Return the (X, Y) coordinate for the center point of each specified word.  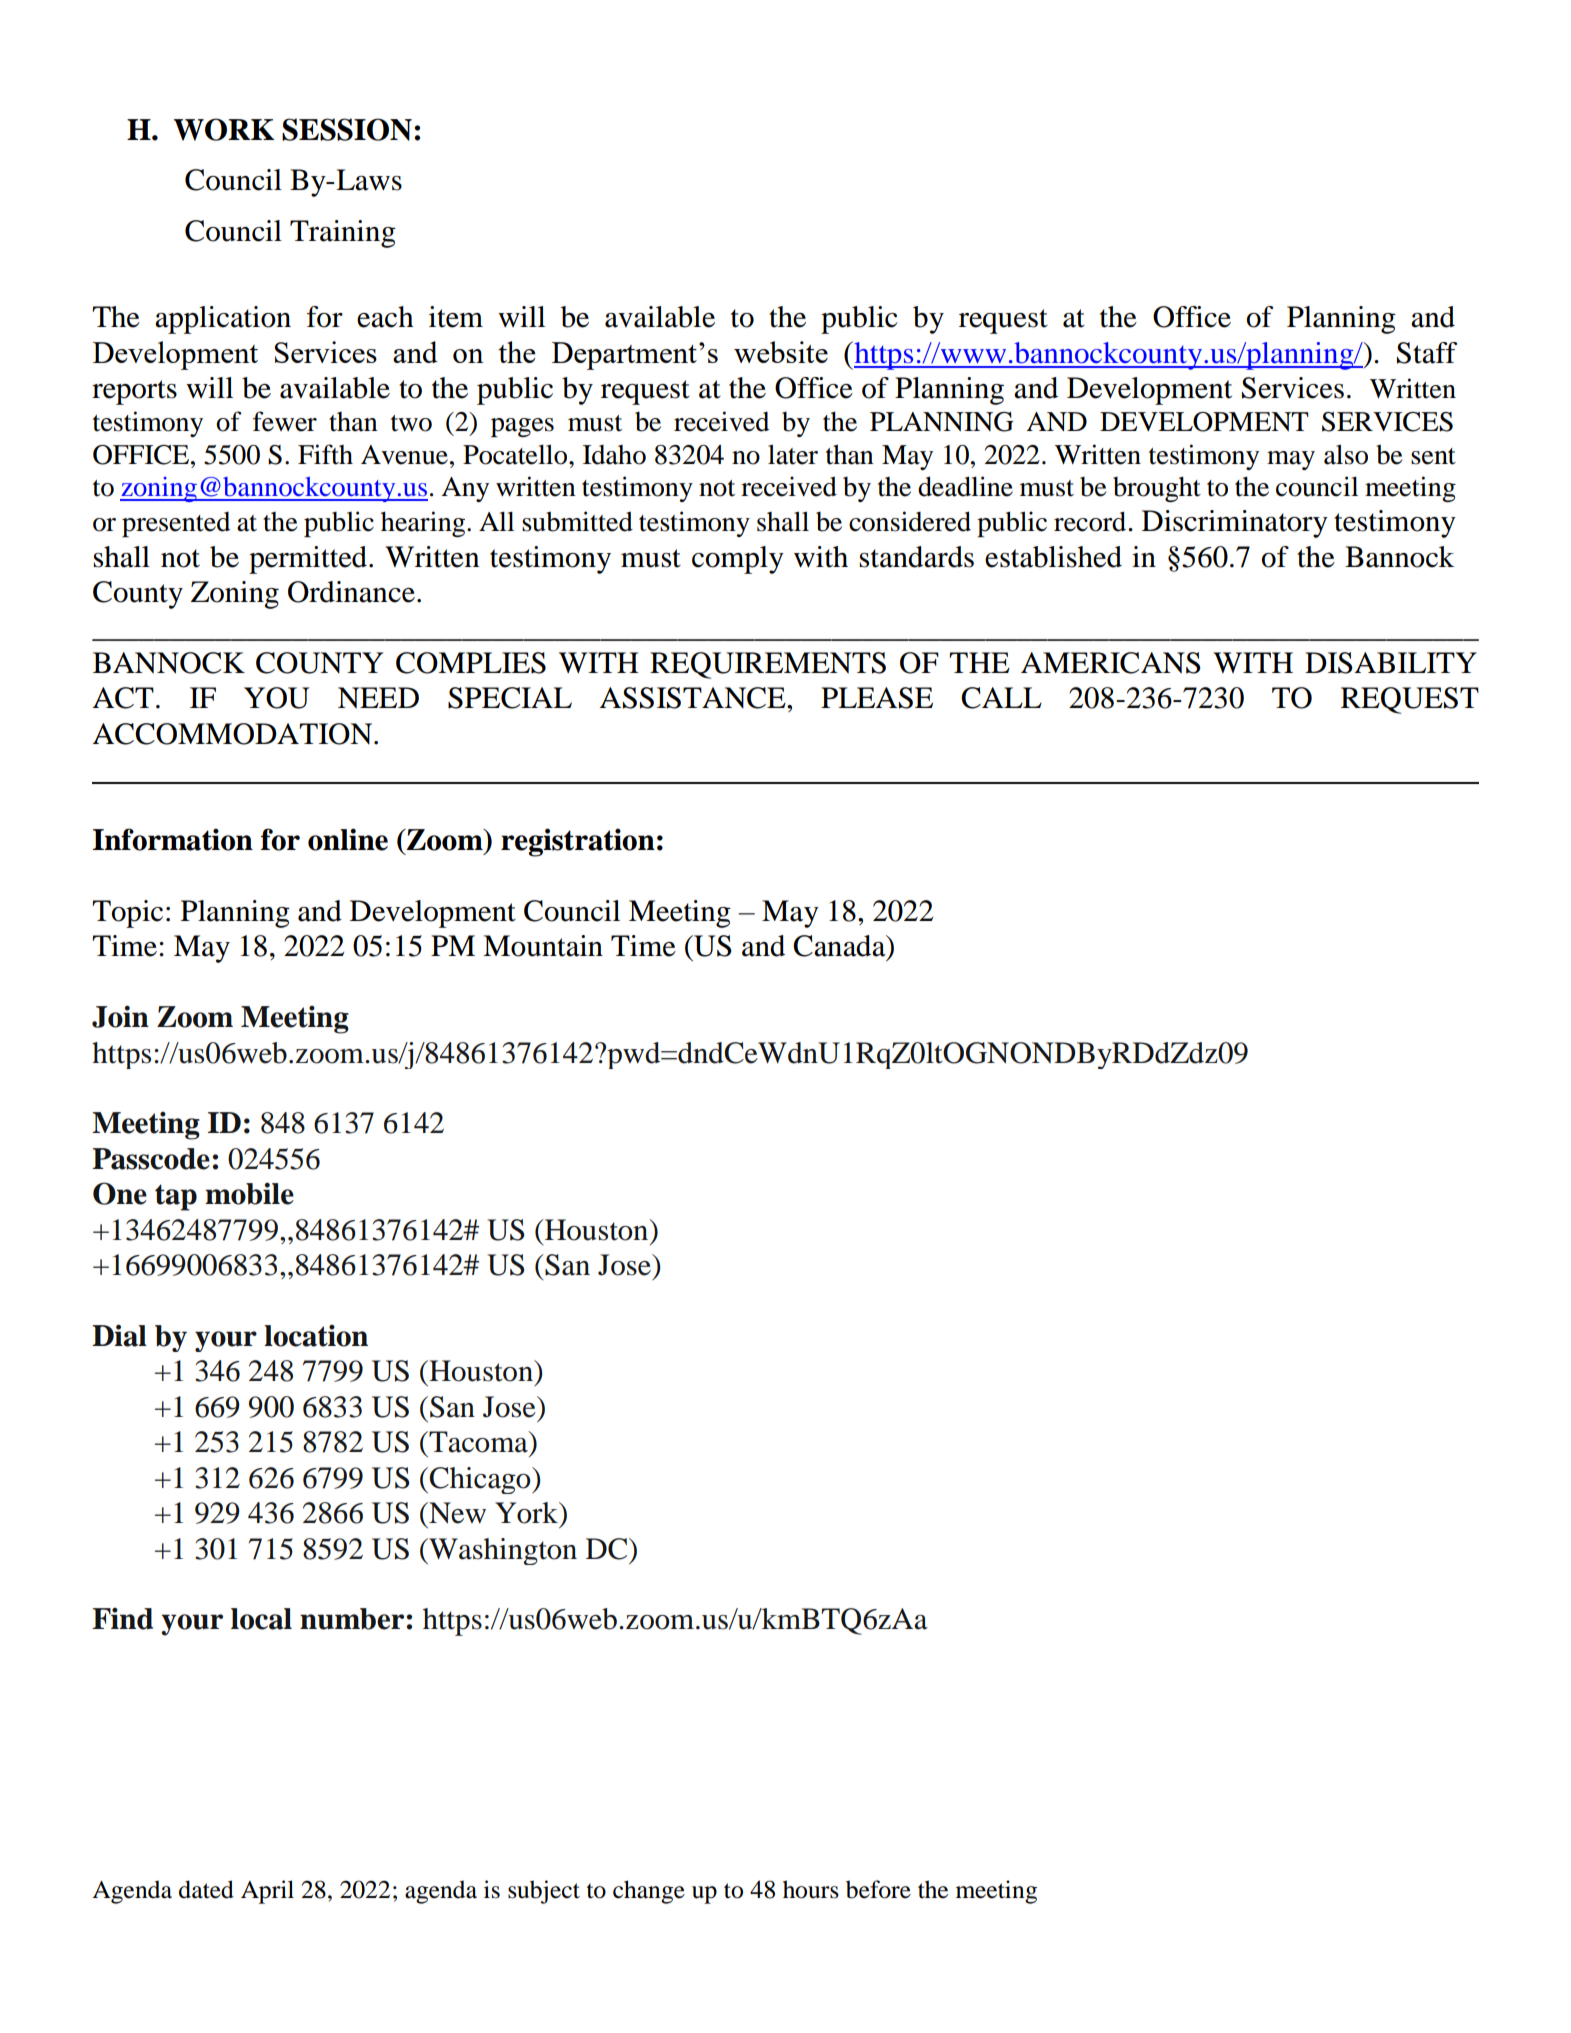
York (528, 1513)
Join (120, 1016)
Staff (1427, 353)
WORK (224, 129)
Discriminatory (1235, 524)
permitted (309, 560)
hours (811, 1889)
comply (738, 560)
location (316, 1336)
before (878, 1889)
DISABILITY (1391, 663)
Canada (840, 946)
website (781, 352)
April (267, 1892)
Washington (502, 1551)
